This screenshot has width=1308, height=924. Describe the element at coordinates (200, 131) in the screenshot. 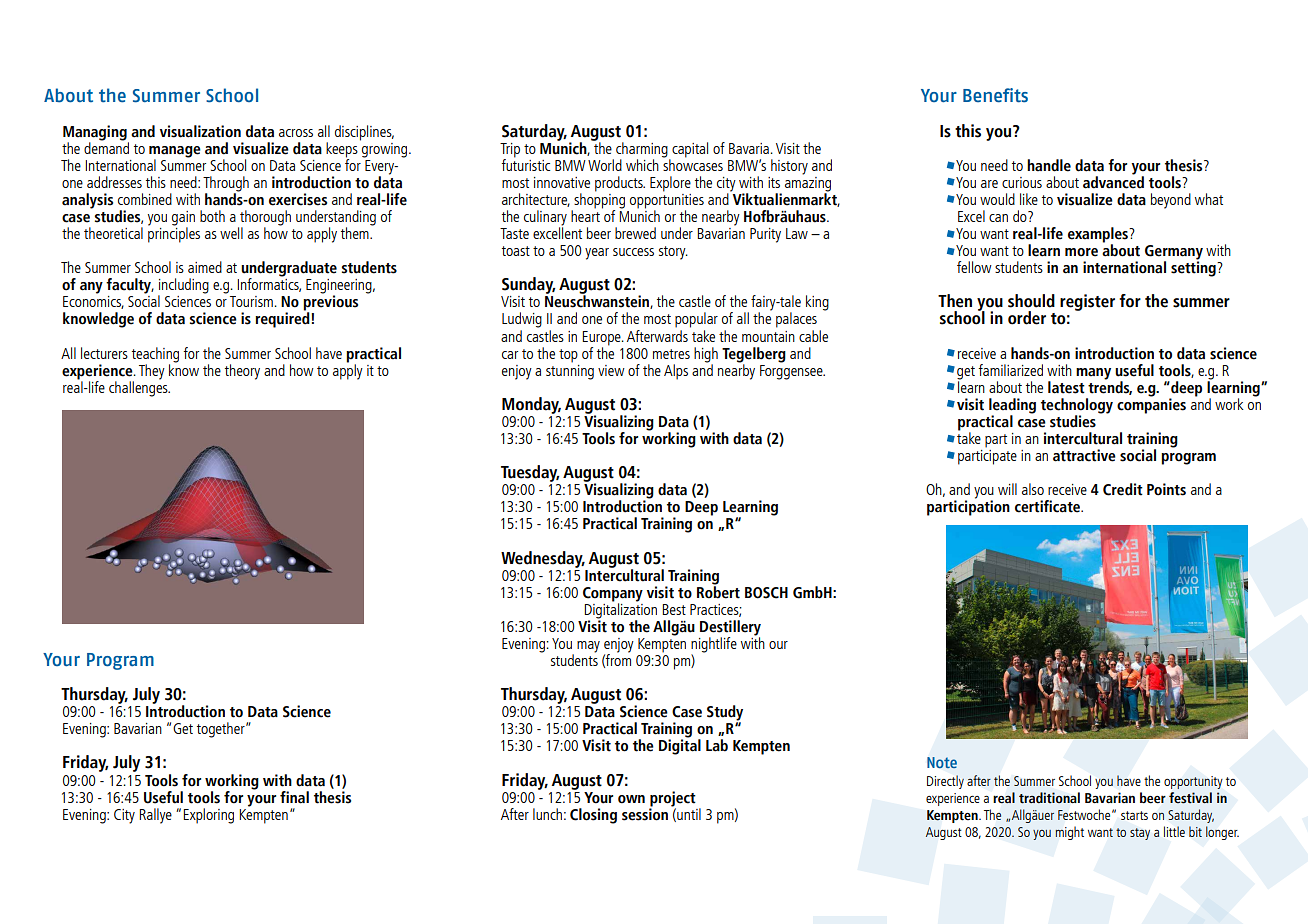

I see `visualization` at that location.
